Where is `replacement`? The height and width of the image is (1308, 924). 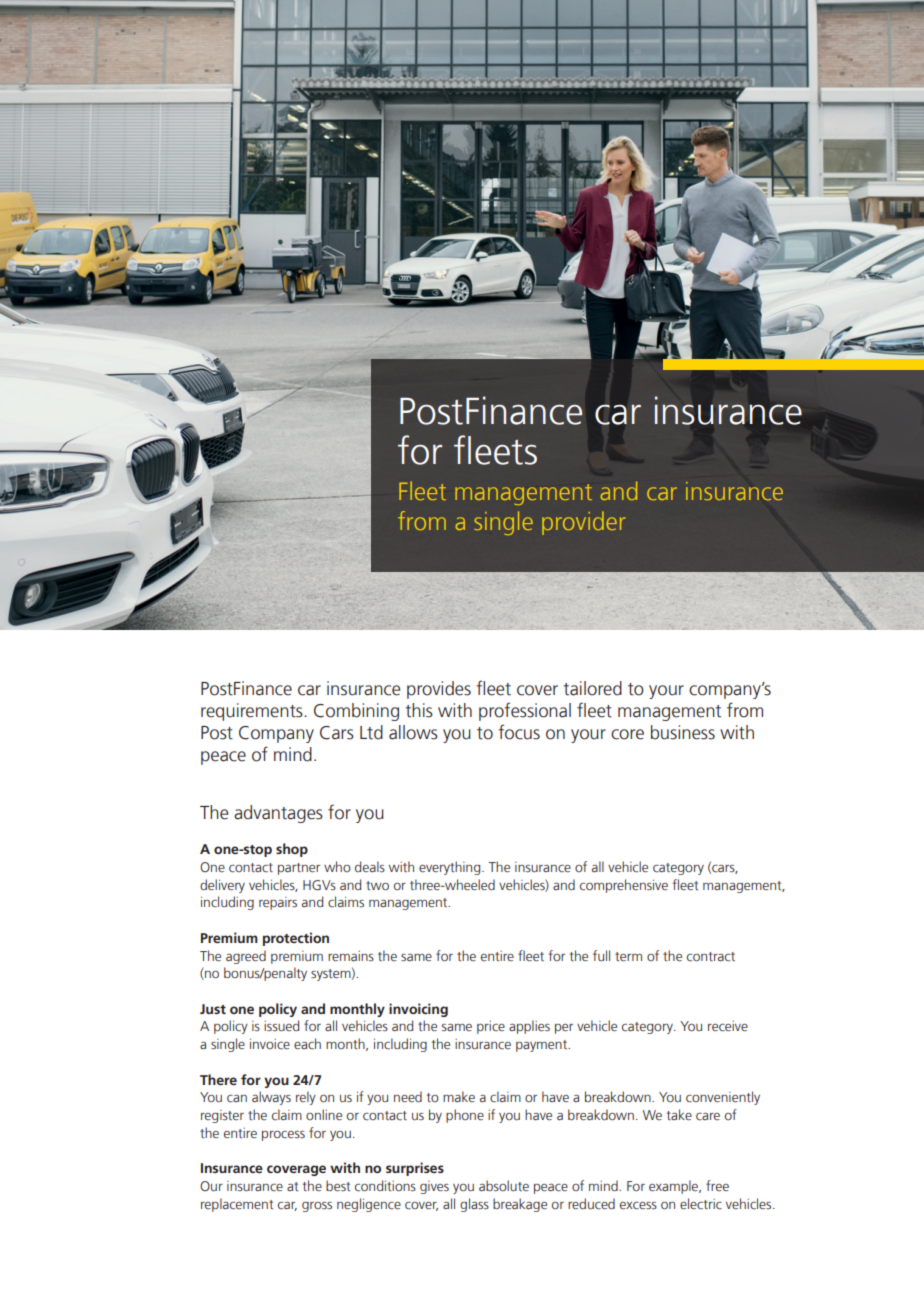
replacement is located at coordinates (237, 1205).
